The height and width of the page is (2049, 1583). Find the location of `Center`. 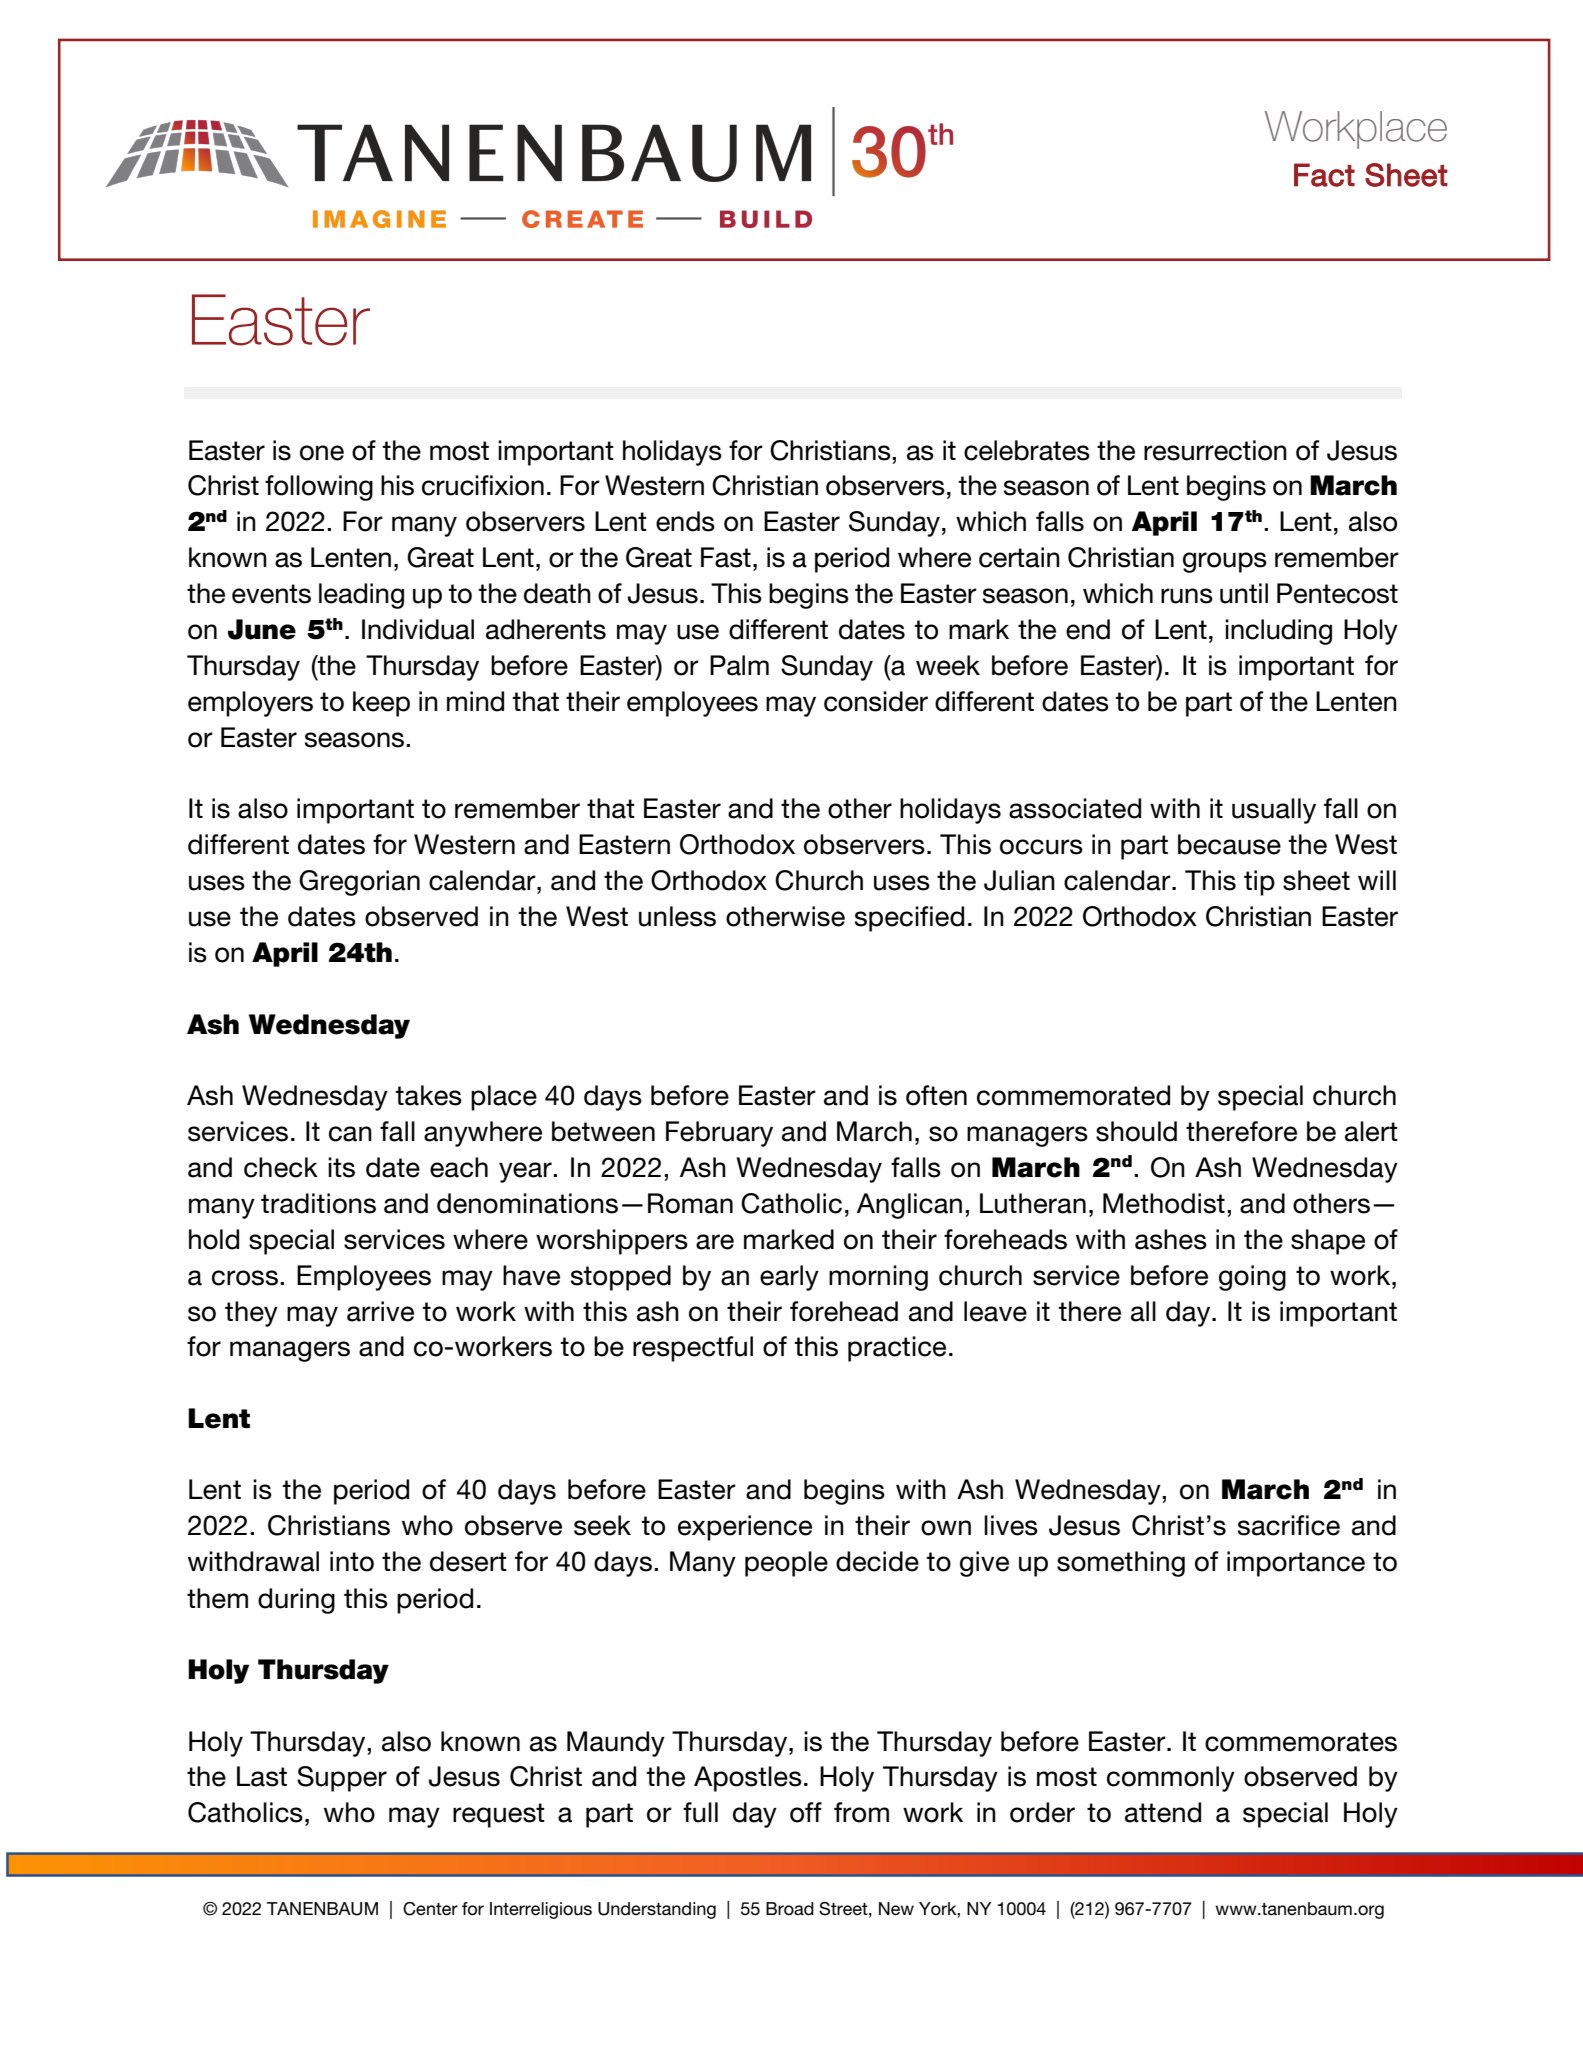

Center is located at coordinates (430, 1909).
